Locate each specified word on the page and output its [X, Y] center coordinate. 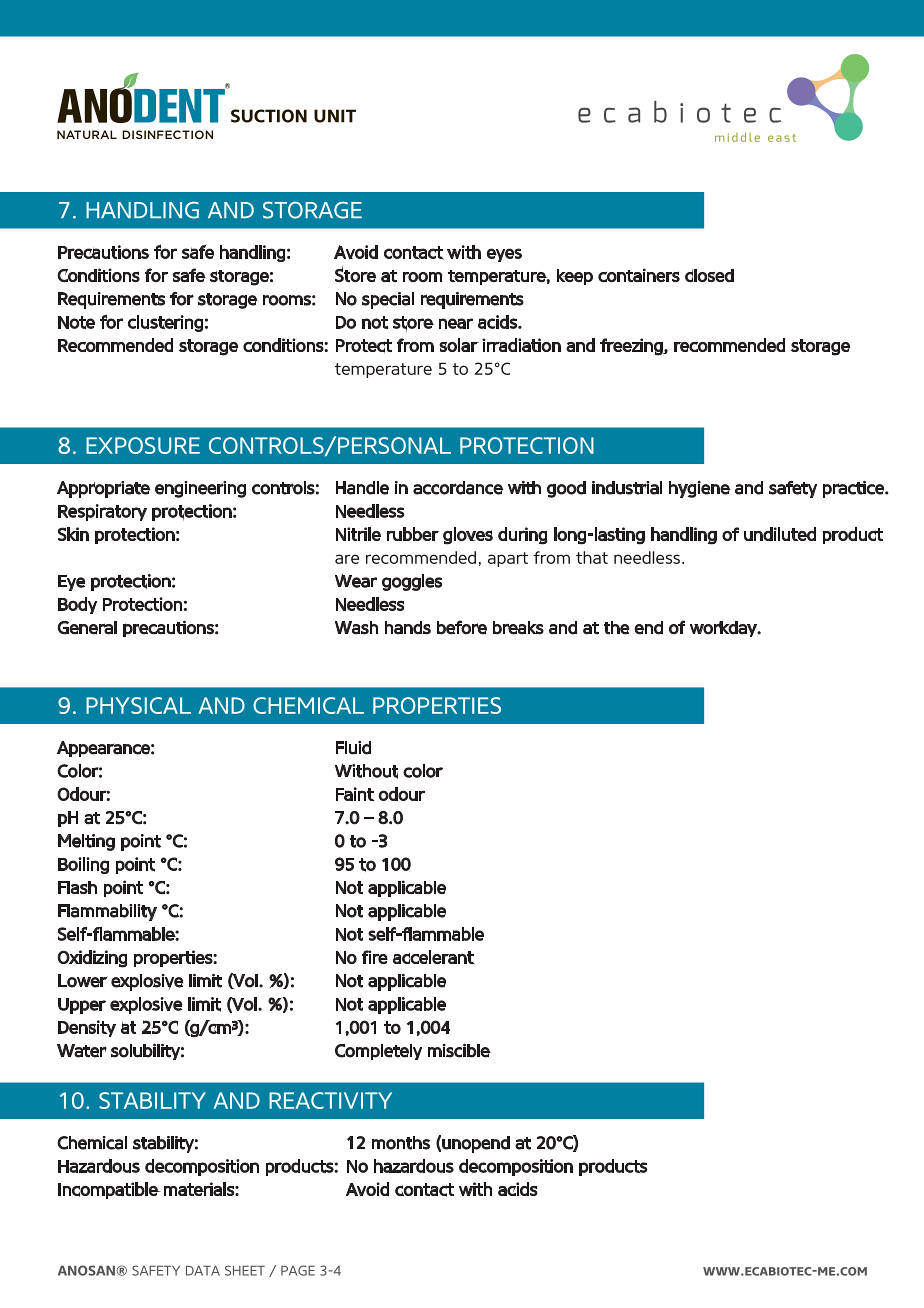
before [462, 627]
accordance [458, 488]
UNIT [335, 116]
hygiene [700, 489]
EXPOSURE [143, 445]
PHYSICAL [138, 705]
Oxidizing [92, 959]
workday [724, 629]
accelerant [433, 957]
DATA [203, 1270]
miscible [459, 1050]
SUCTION [269, 116]
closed [709, 275]
